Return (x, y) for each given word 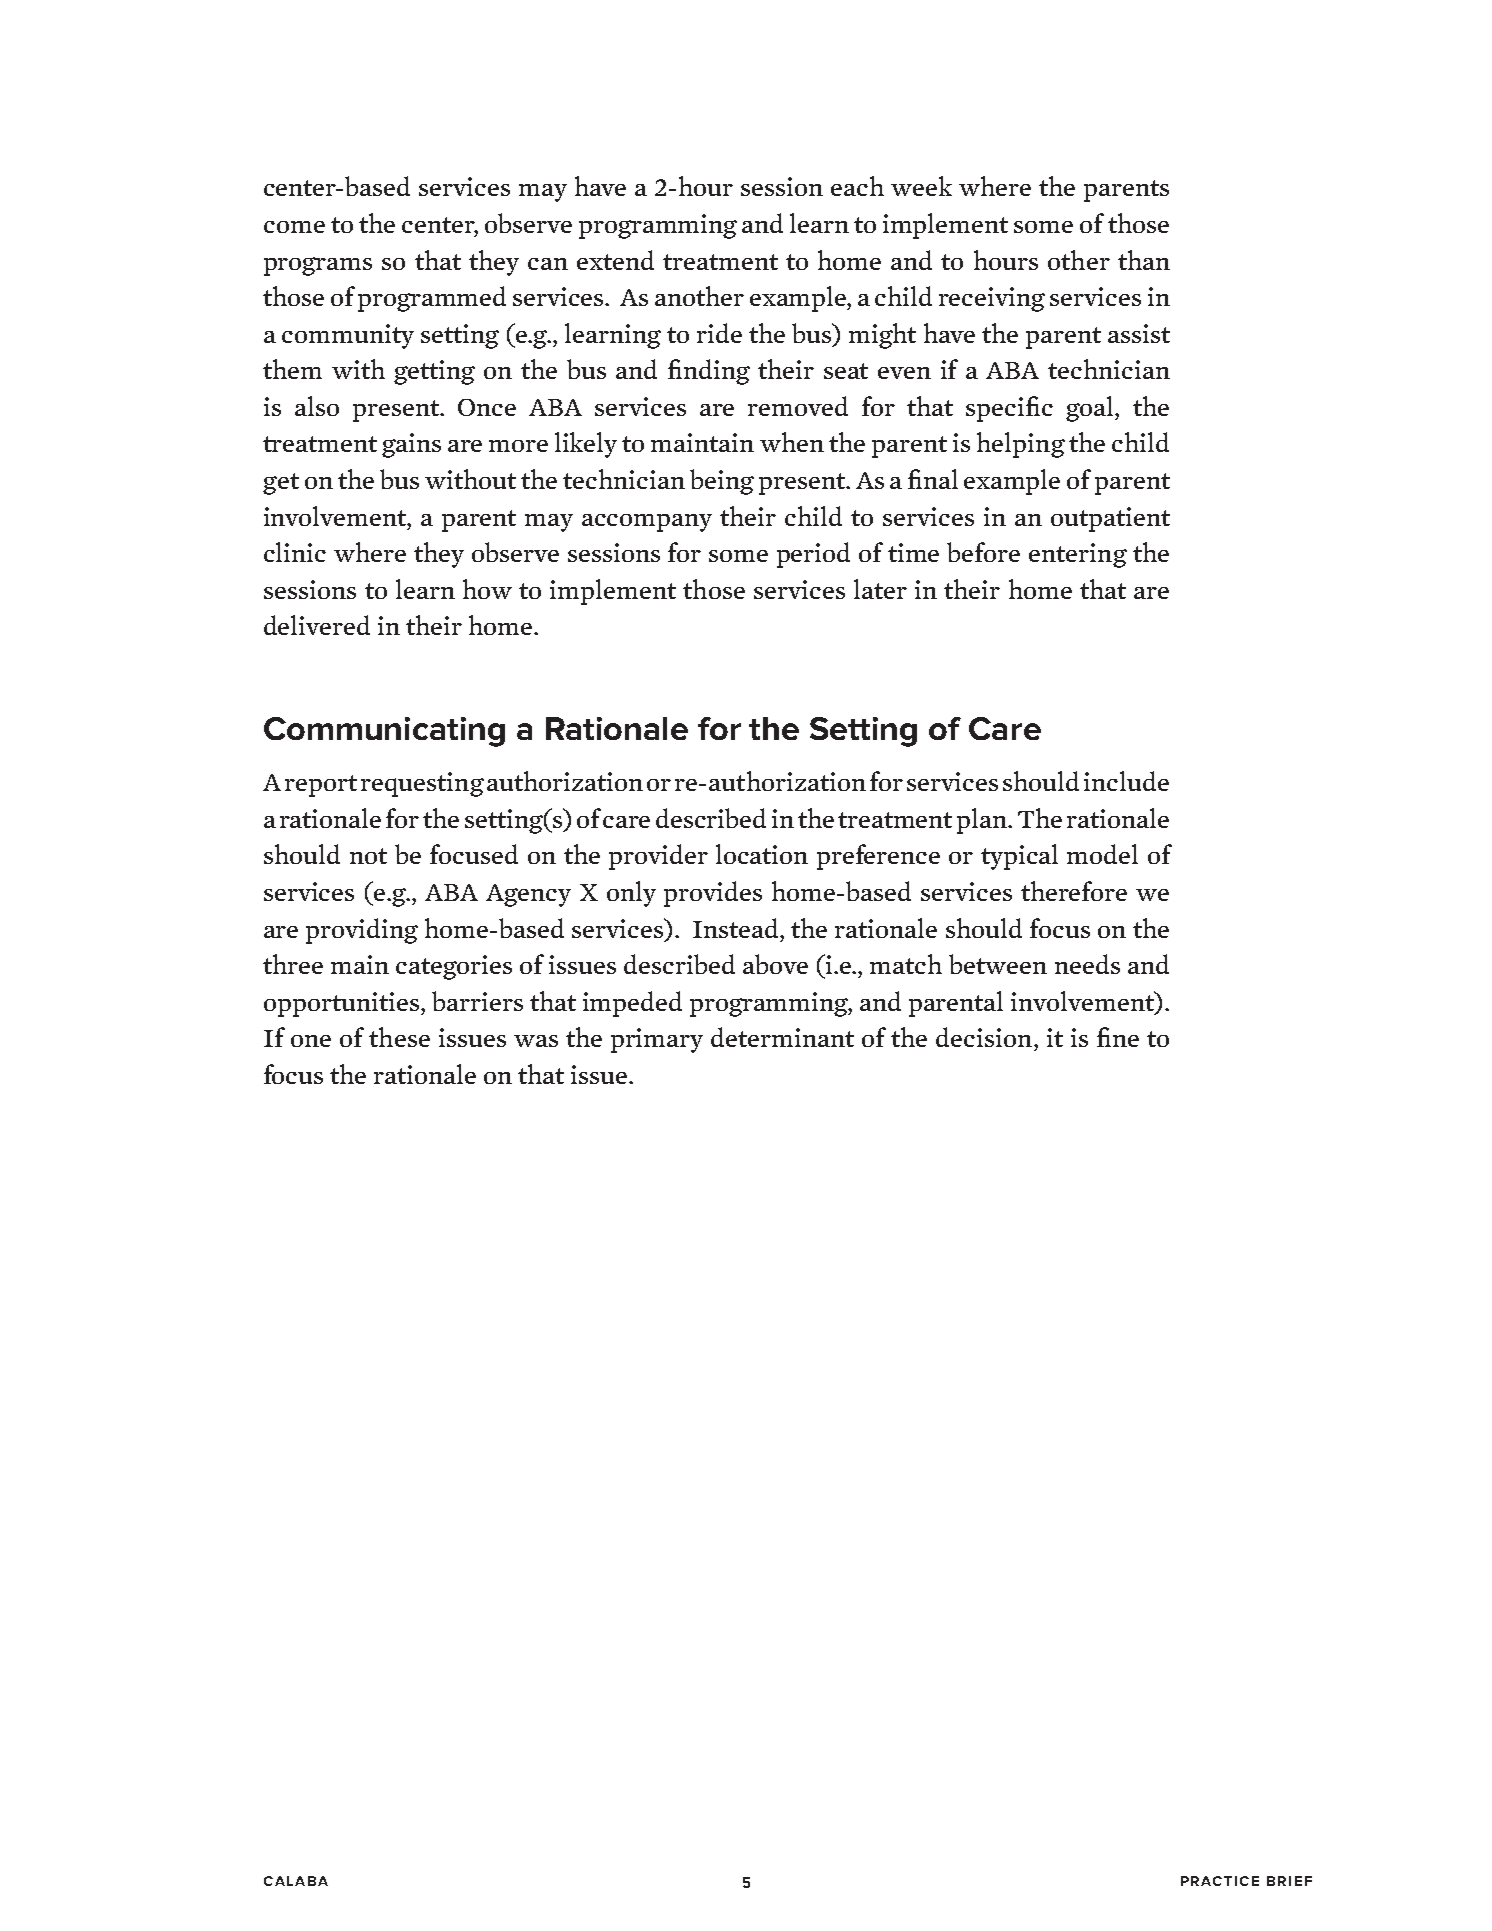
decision (985, 1037)
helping (1021, 445)
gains (411, 445)
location (762, 854)
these (399, 1037)
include (1126, 781)
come (294, 227)
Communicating (384, 732)
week (921, 186)
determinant (782, 1037)
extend (615, 260)
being (722, 482)
